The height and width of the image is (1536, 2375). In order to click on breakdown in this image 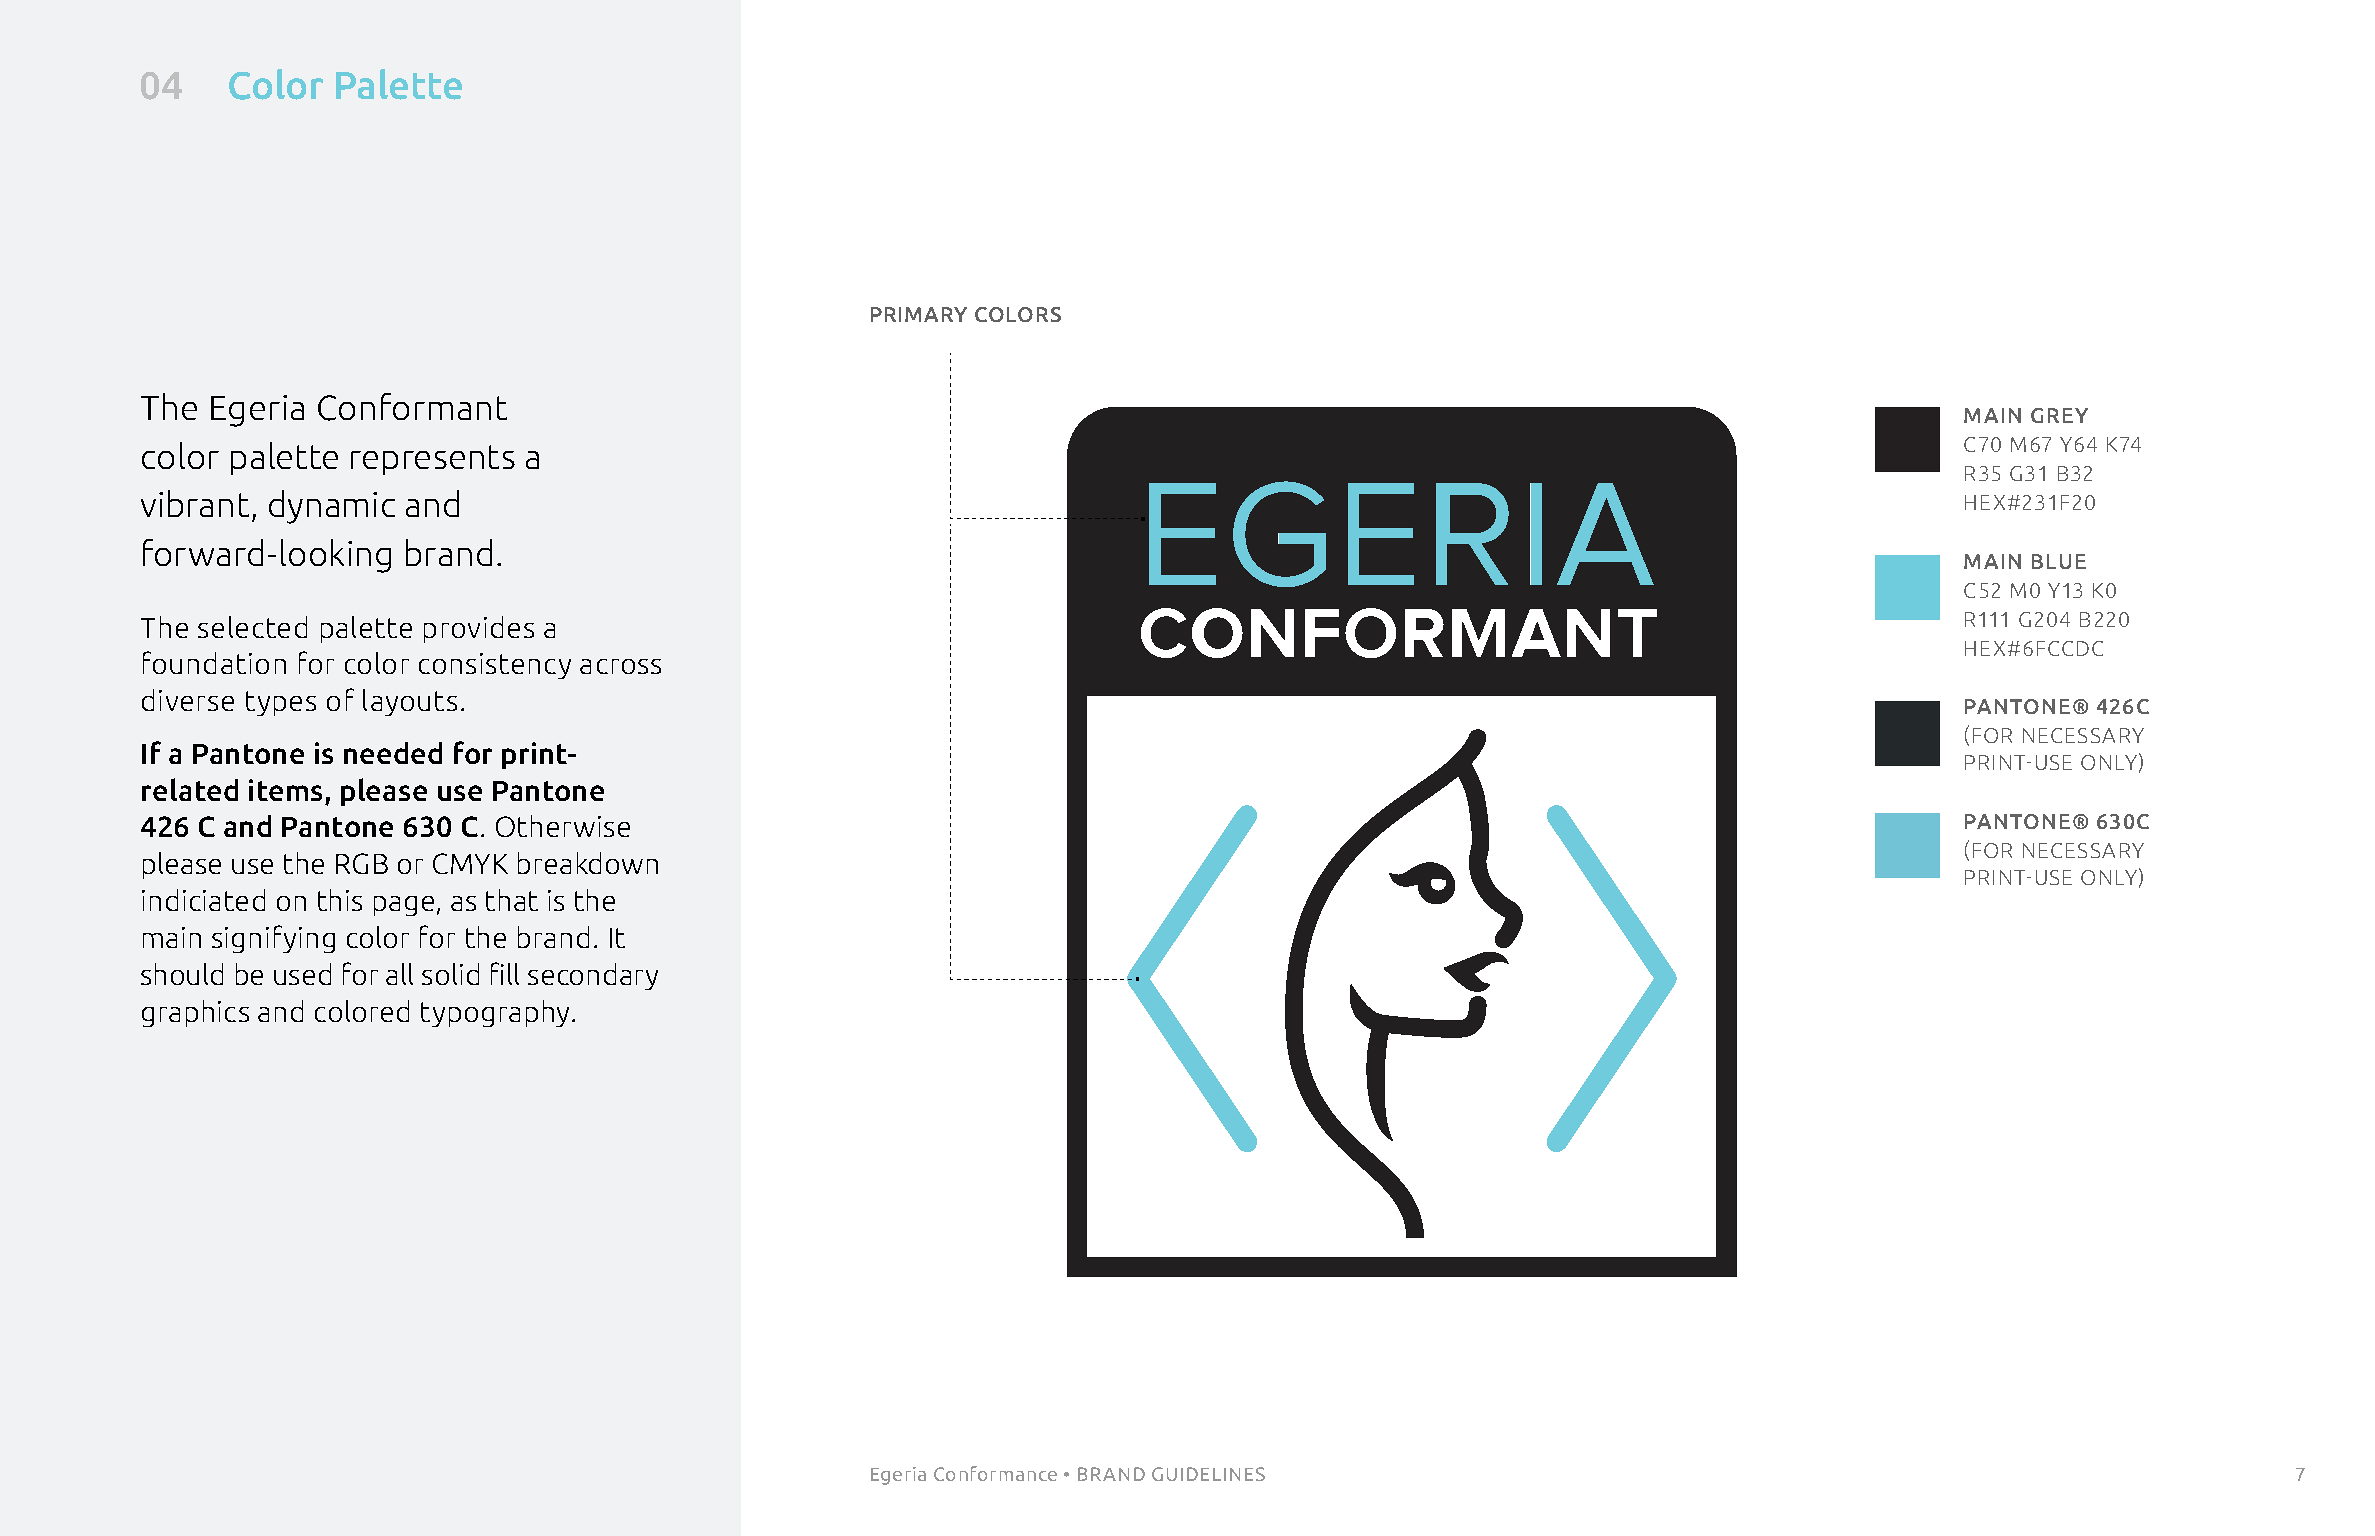, I will do `click(588, 863)`.
